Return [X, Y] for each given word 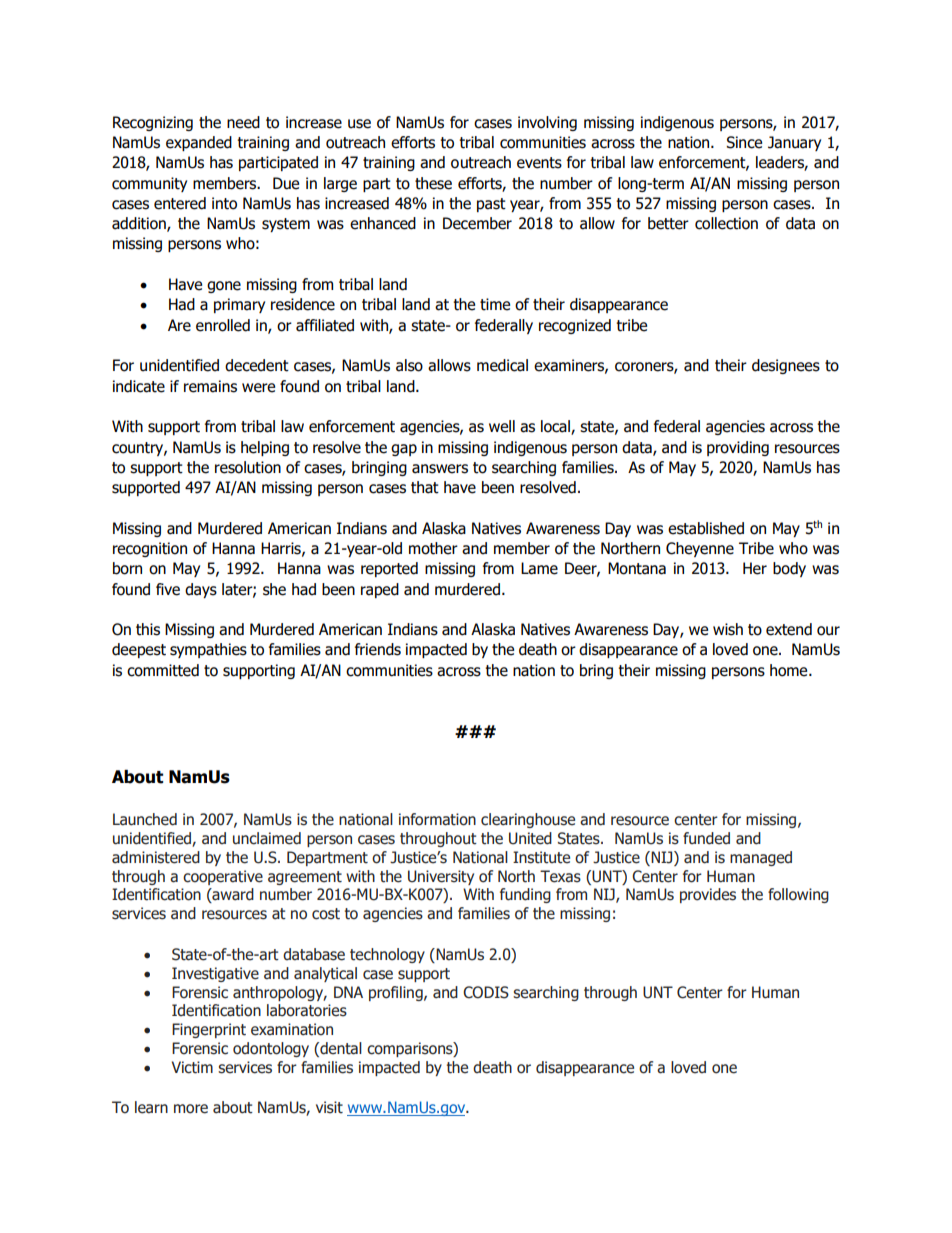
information [437, 819]
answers [440, 469]
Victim [192, 1067]
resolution [248, 467]
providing [738, 448]
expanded [199, 143]
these [433, 183]
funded [706, 838]
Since [744, 142]
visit [329, 1107]
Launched [145, 819]
